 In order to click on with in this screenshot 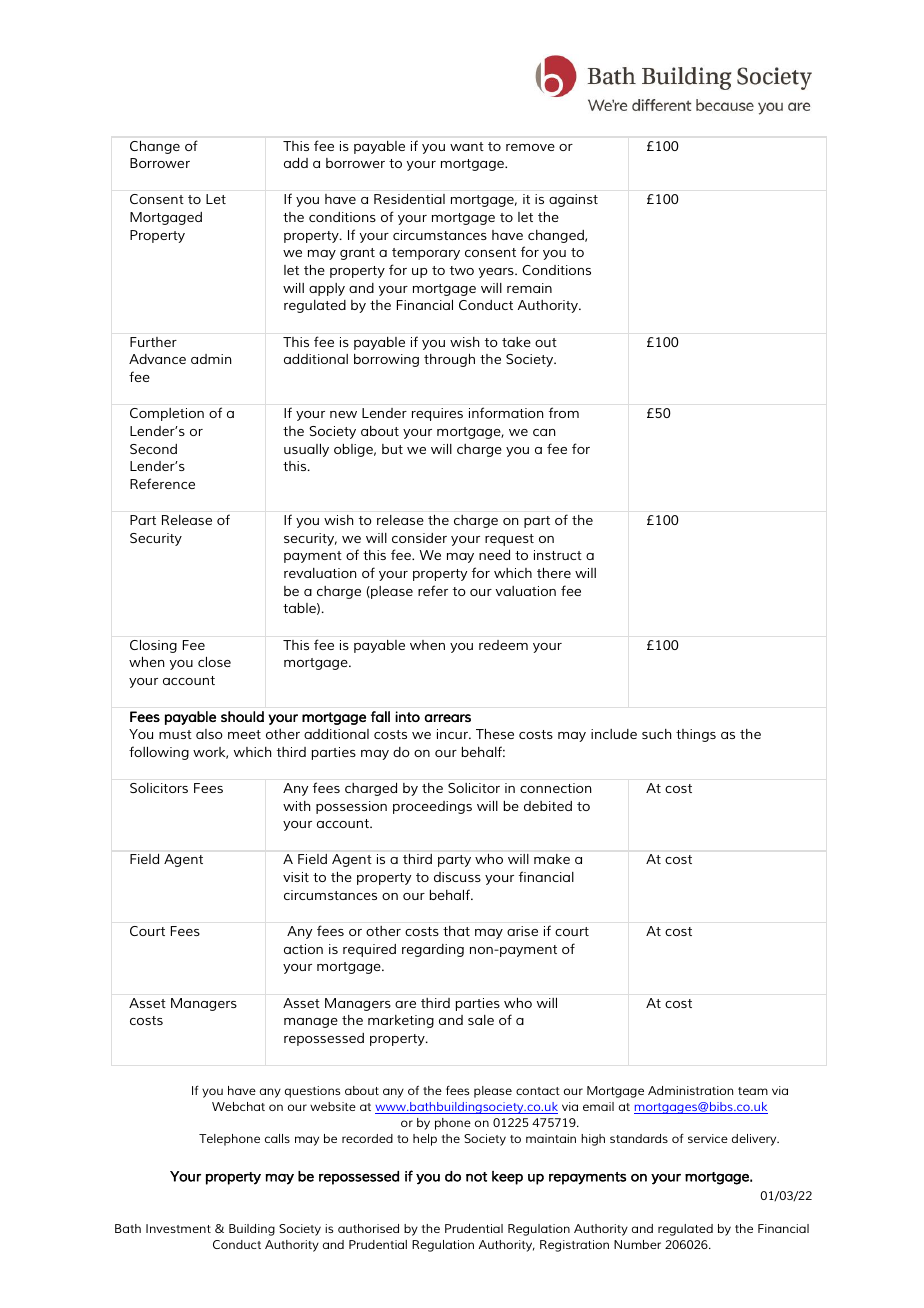, I will do `click(296, 806)`.
